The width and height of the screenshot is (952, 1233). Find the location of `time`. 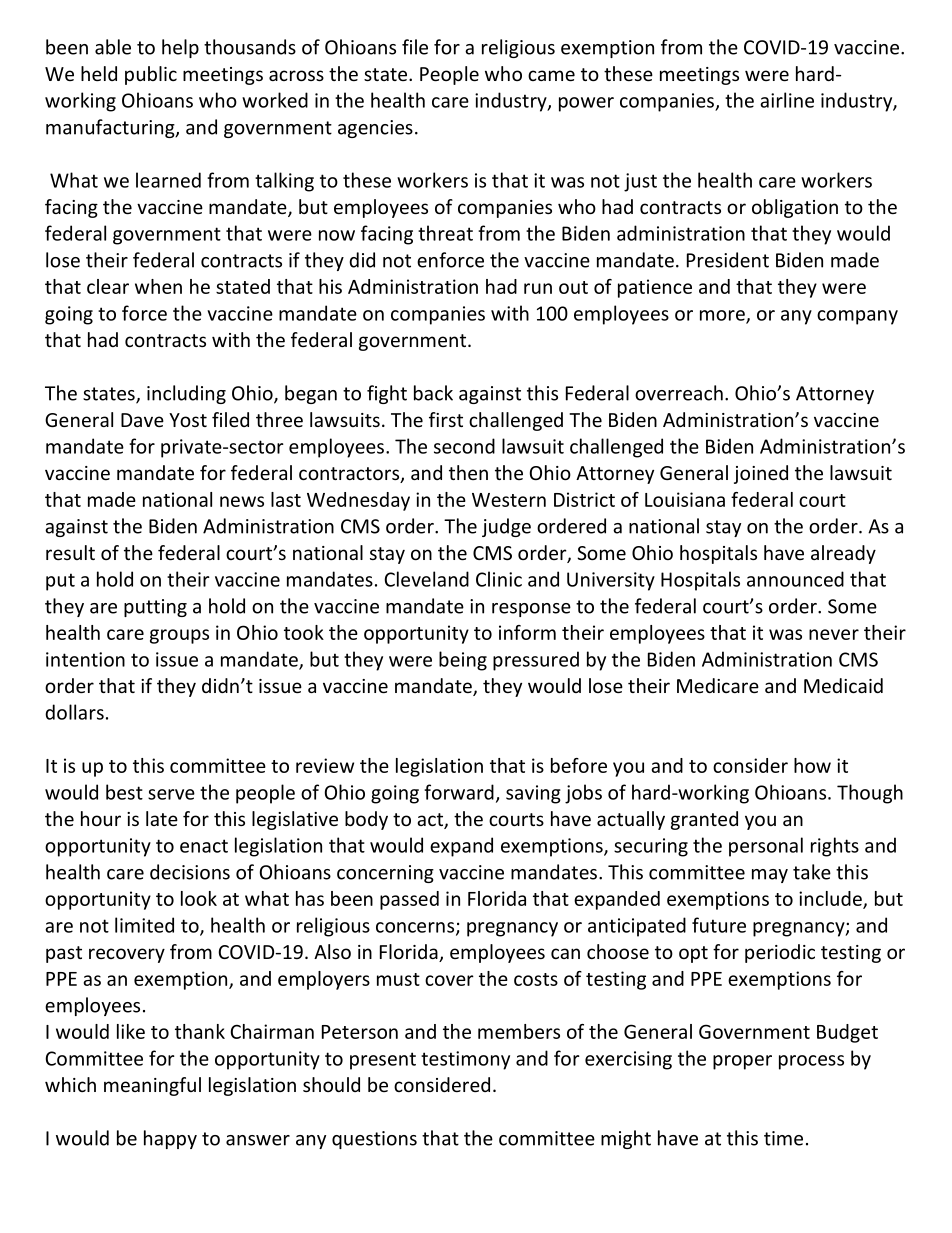

time is located at coordinates (783, 1138).
